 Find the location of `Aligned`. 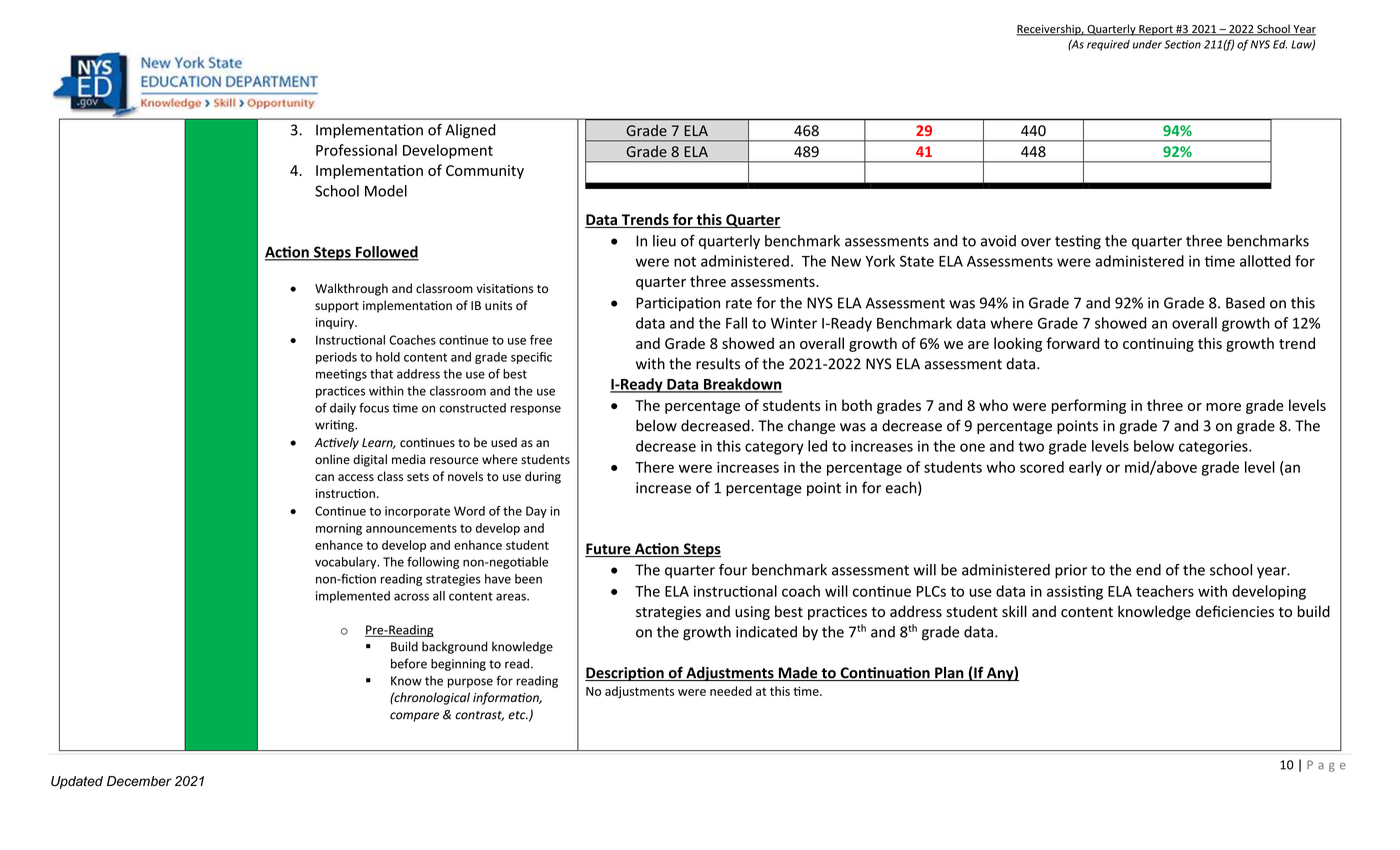

Aligned is located at coordinates (470, 131).
